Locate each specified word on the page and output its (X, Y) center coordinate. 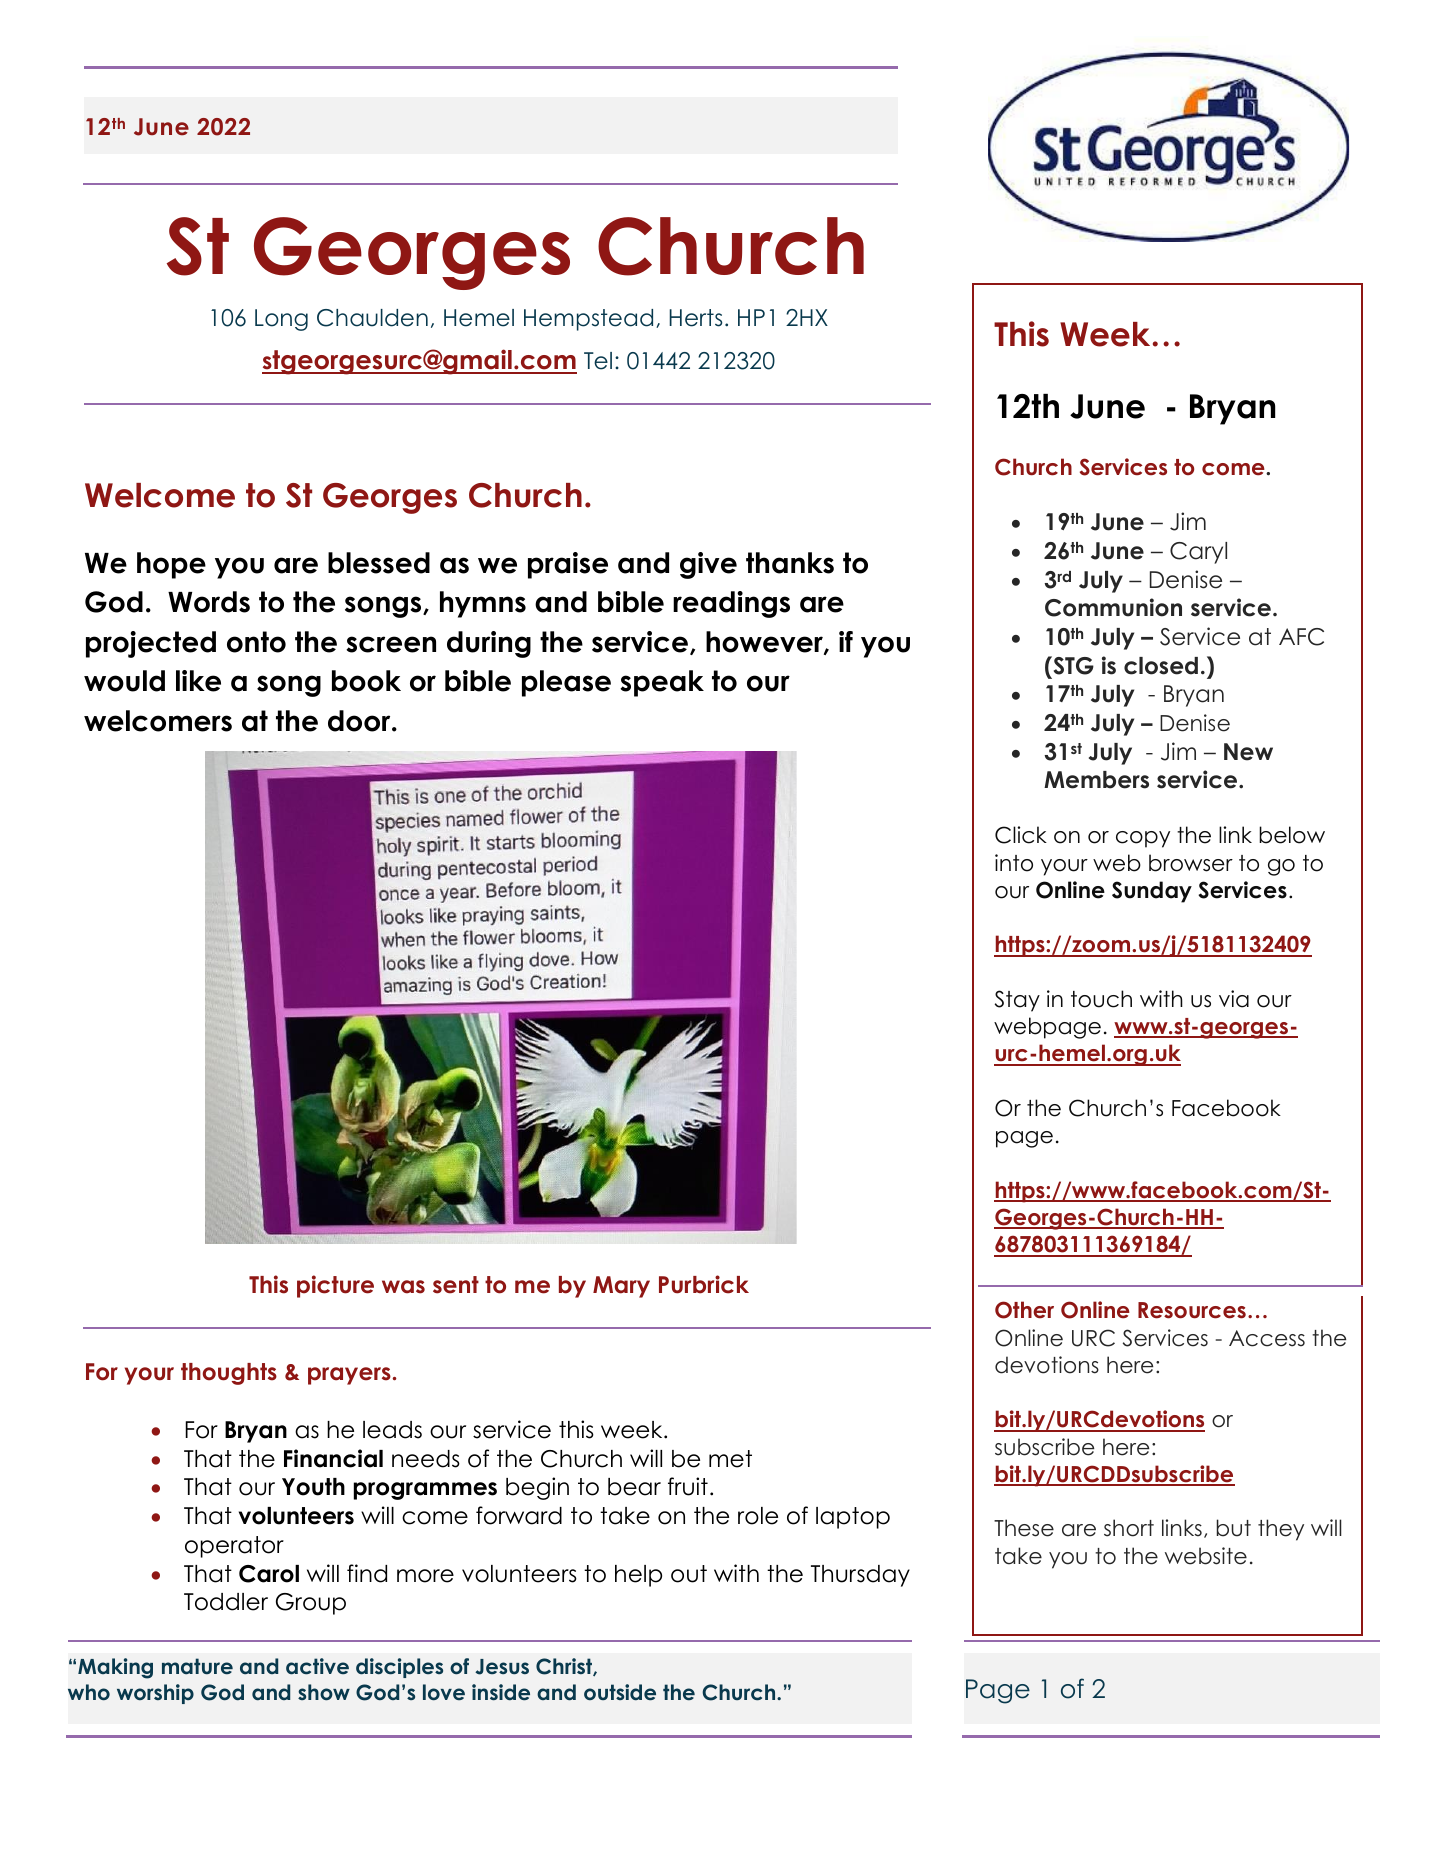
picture (335, 1286)
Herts (695, 318)
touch (1101, 999)
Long (281, 320)
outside (620, 1692)
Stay (1017, 1001)
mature (197, 1666)
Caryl (1198, 553)
